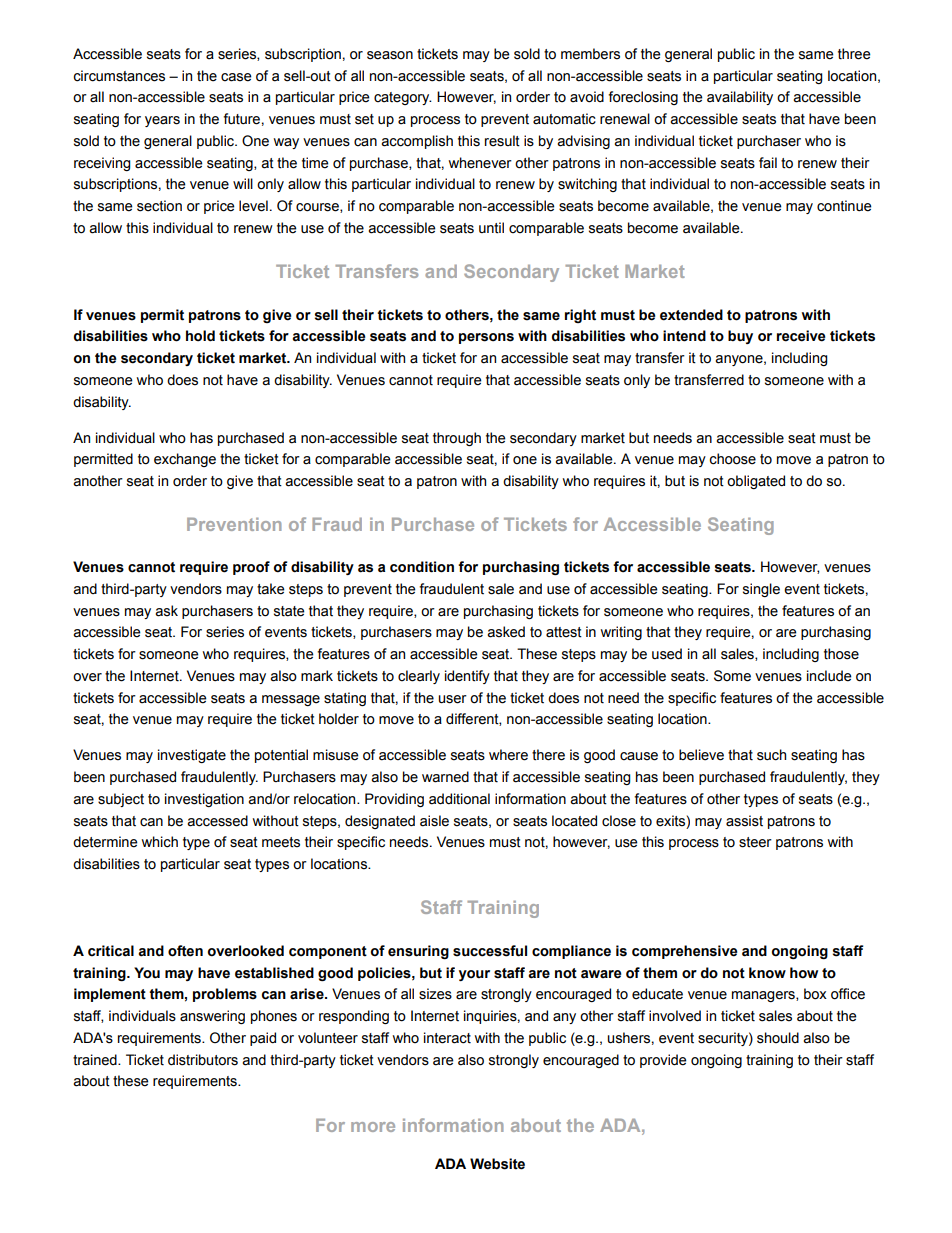  I want to click on availability, so click(740, 98).
